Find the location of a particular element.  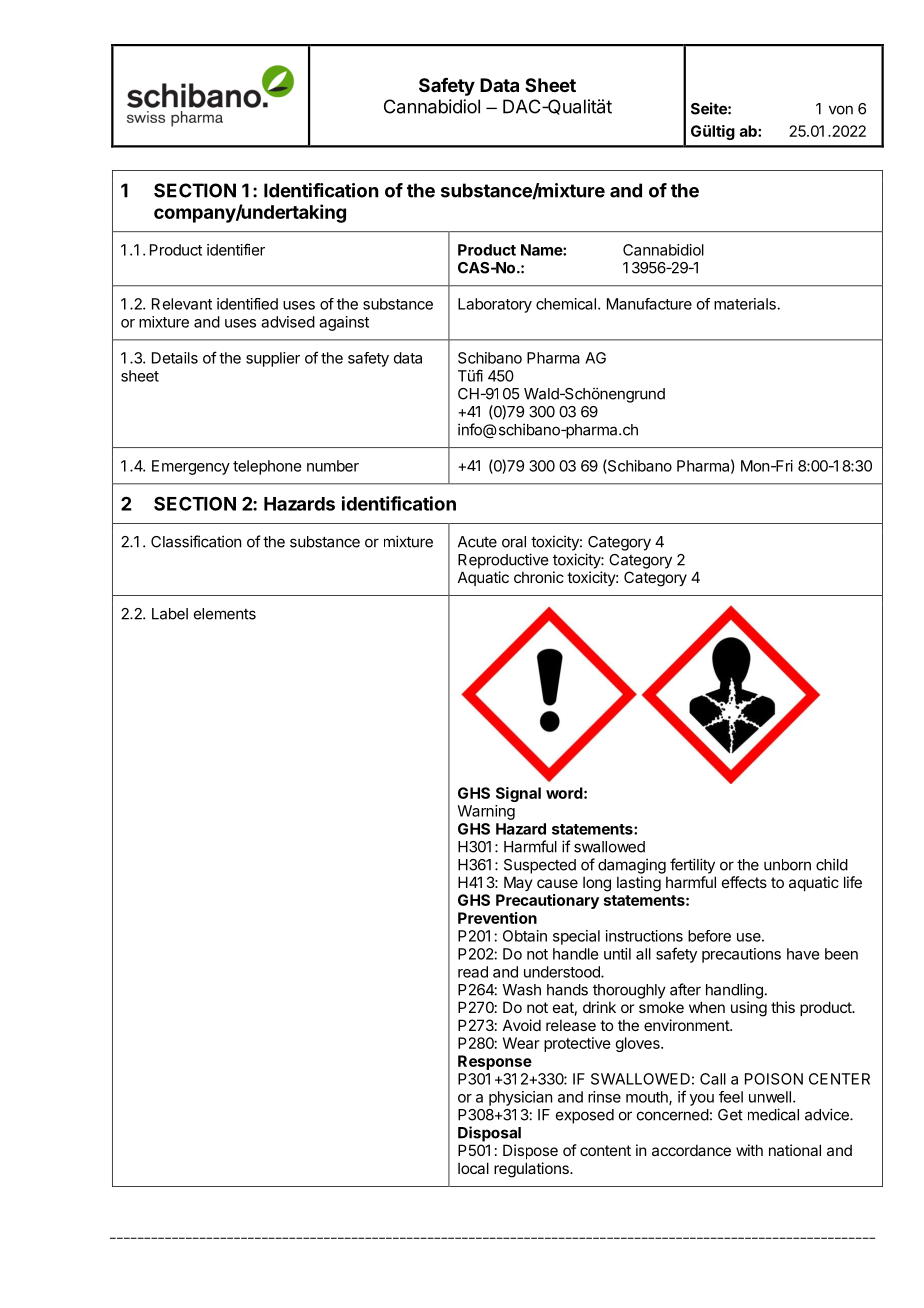

local is located at coordinates (473, 1168).
